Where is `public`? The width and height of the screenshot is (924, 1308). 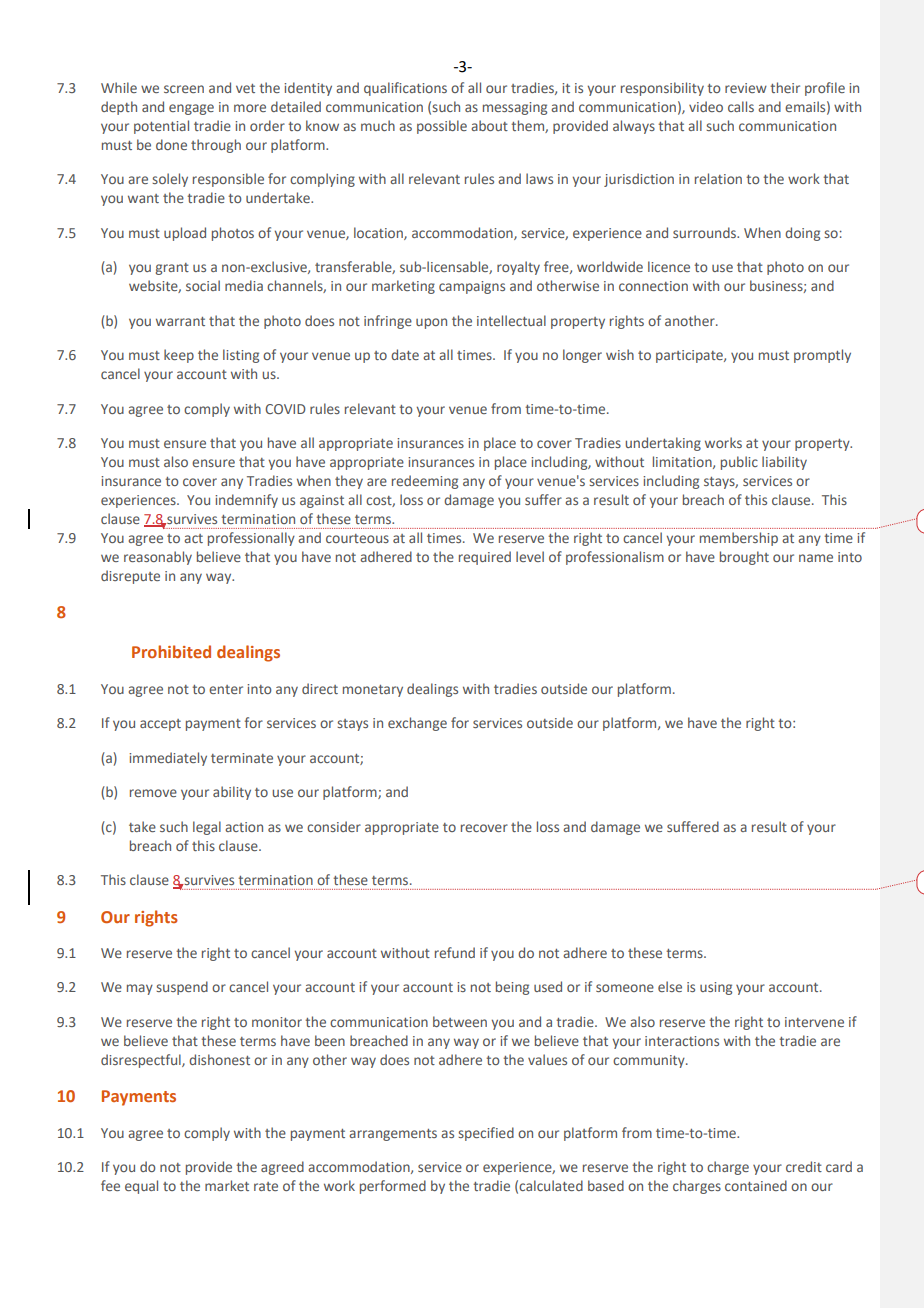
public is located at coordinates (739, 463).
